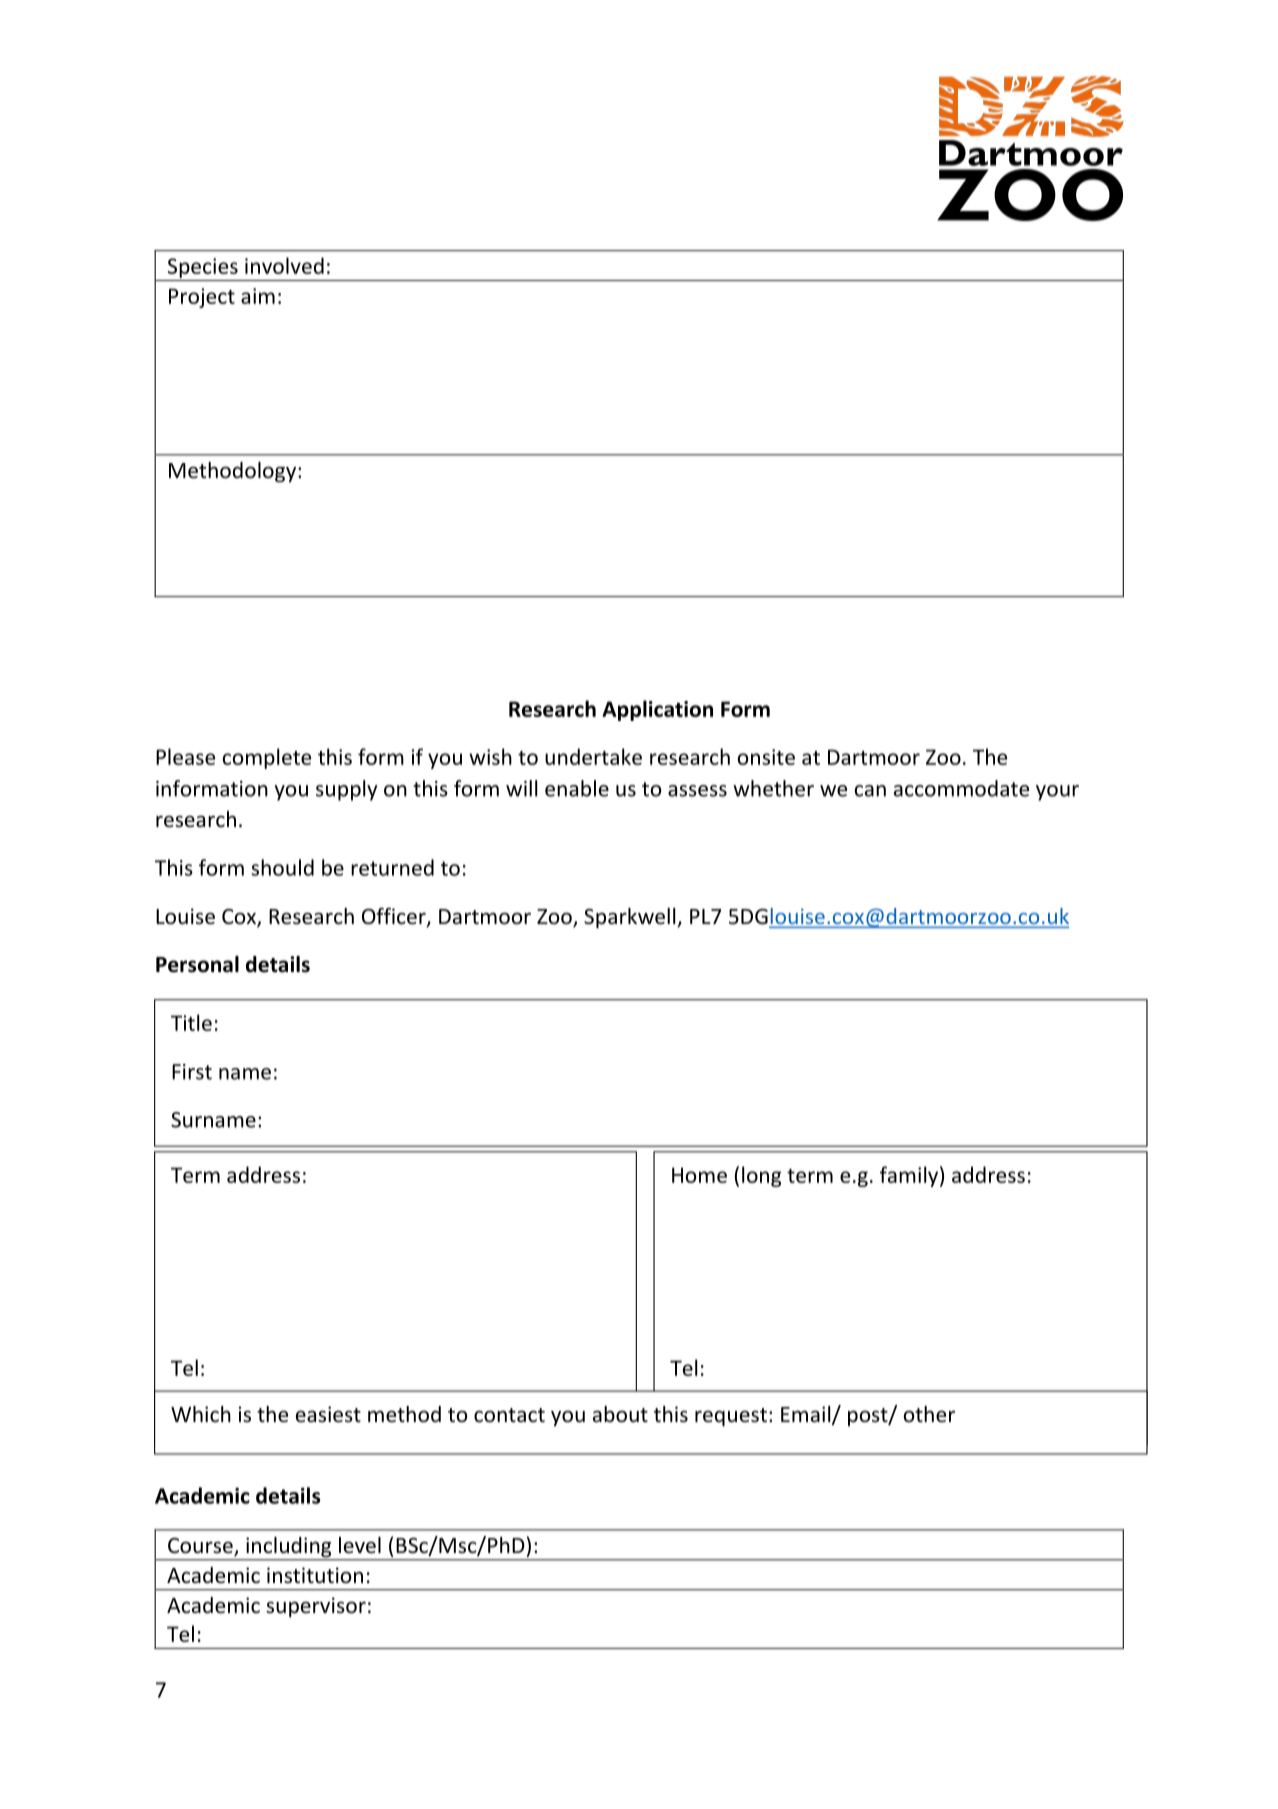 The height and width of the screenshot is (1809, 1278). What do you see at coordinates (282, 867) in the screenshot?
I see `should` at bounding box center [282, 867].
